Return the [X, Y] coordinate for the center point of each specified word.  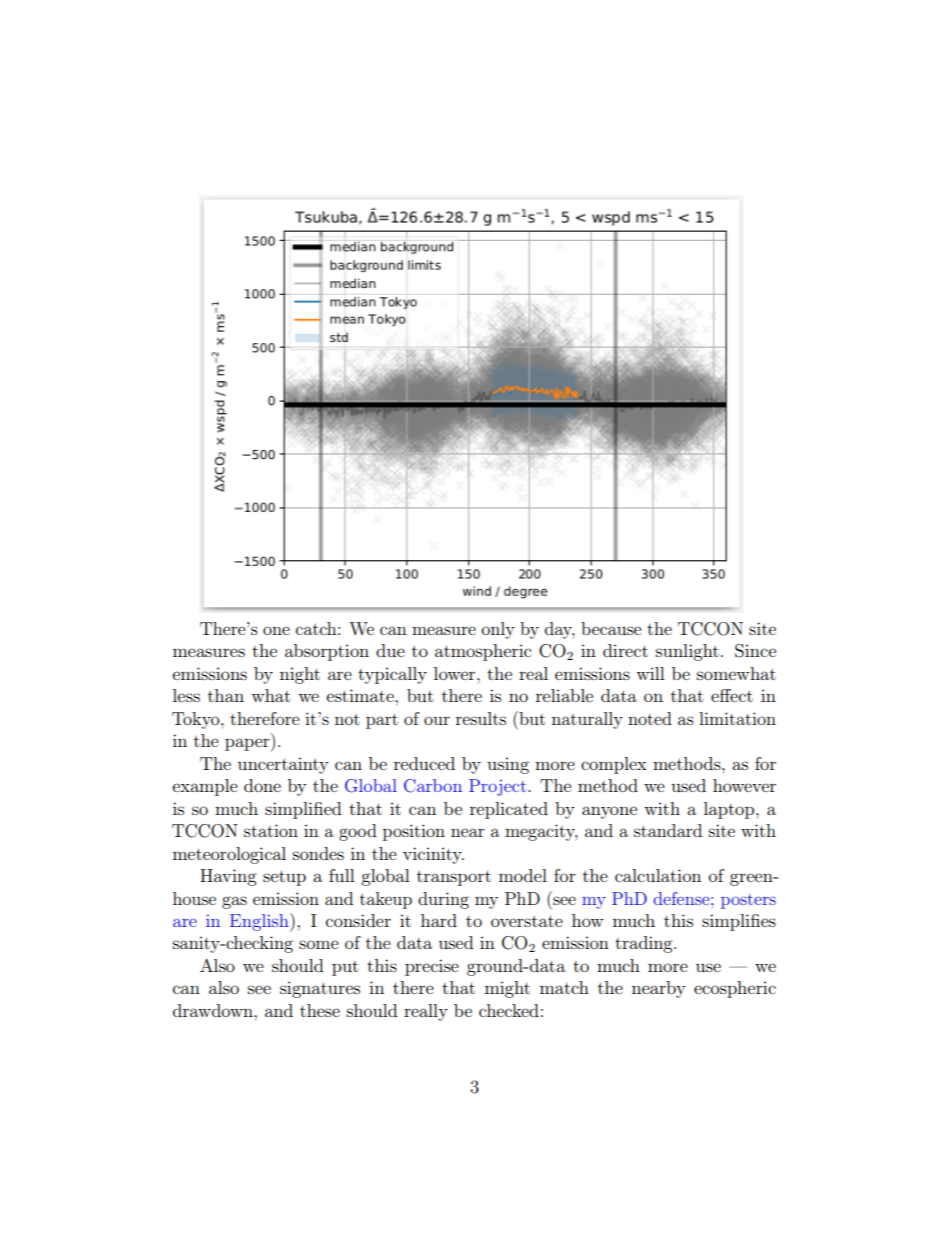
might [507, 989]
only [498, 630]
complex [614, 765]
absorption [327, 652]
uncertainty [283, 765]
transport [454, 878]
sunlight [687, 652]
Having [228, 877]
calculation [658, 875]
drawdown [214, 1010]
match [564, 987]
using [508, 765]
